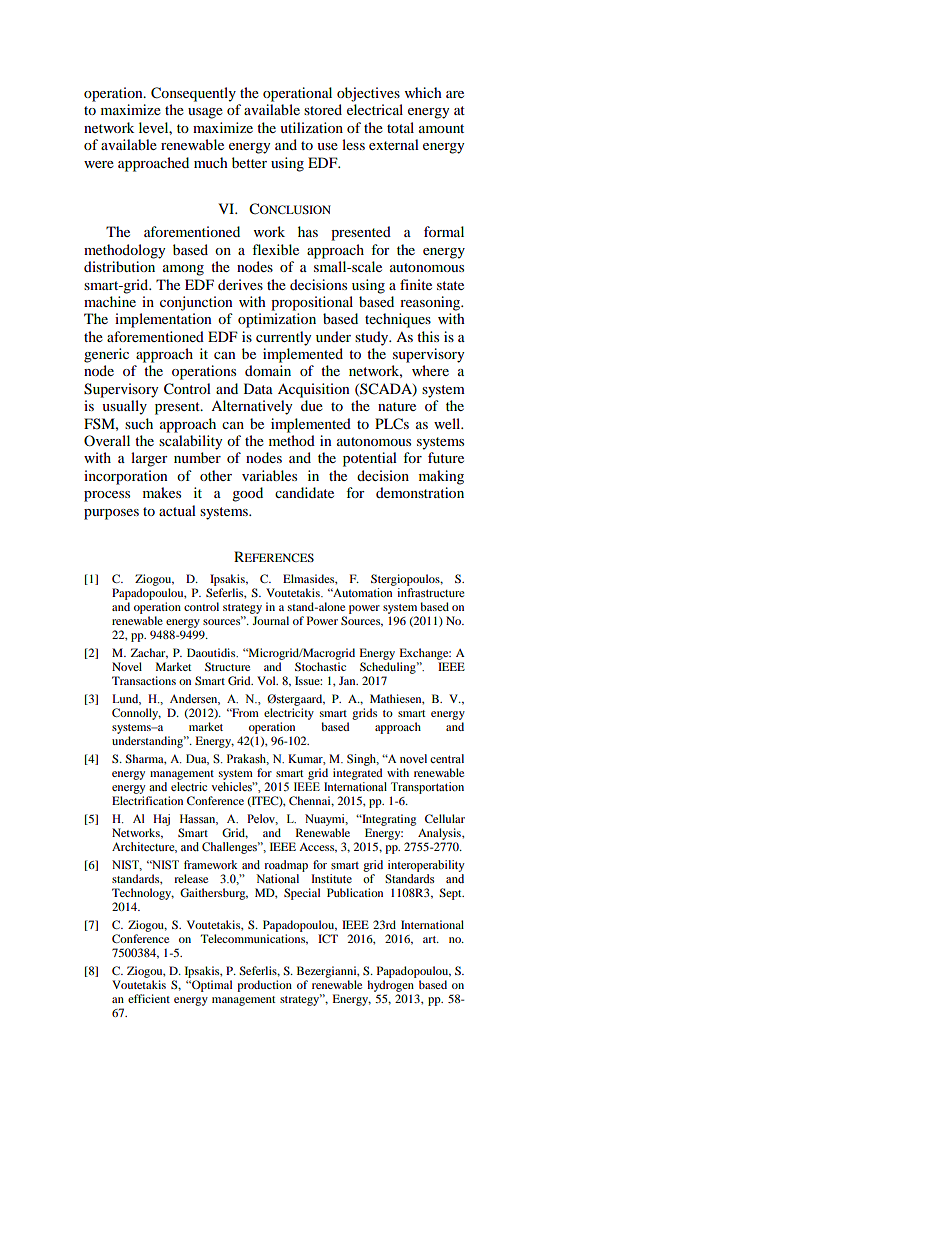  I want to click on were, so click(99, 164).
